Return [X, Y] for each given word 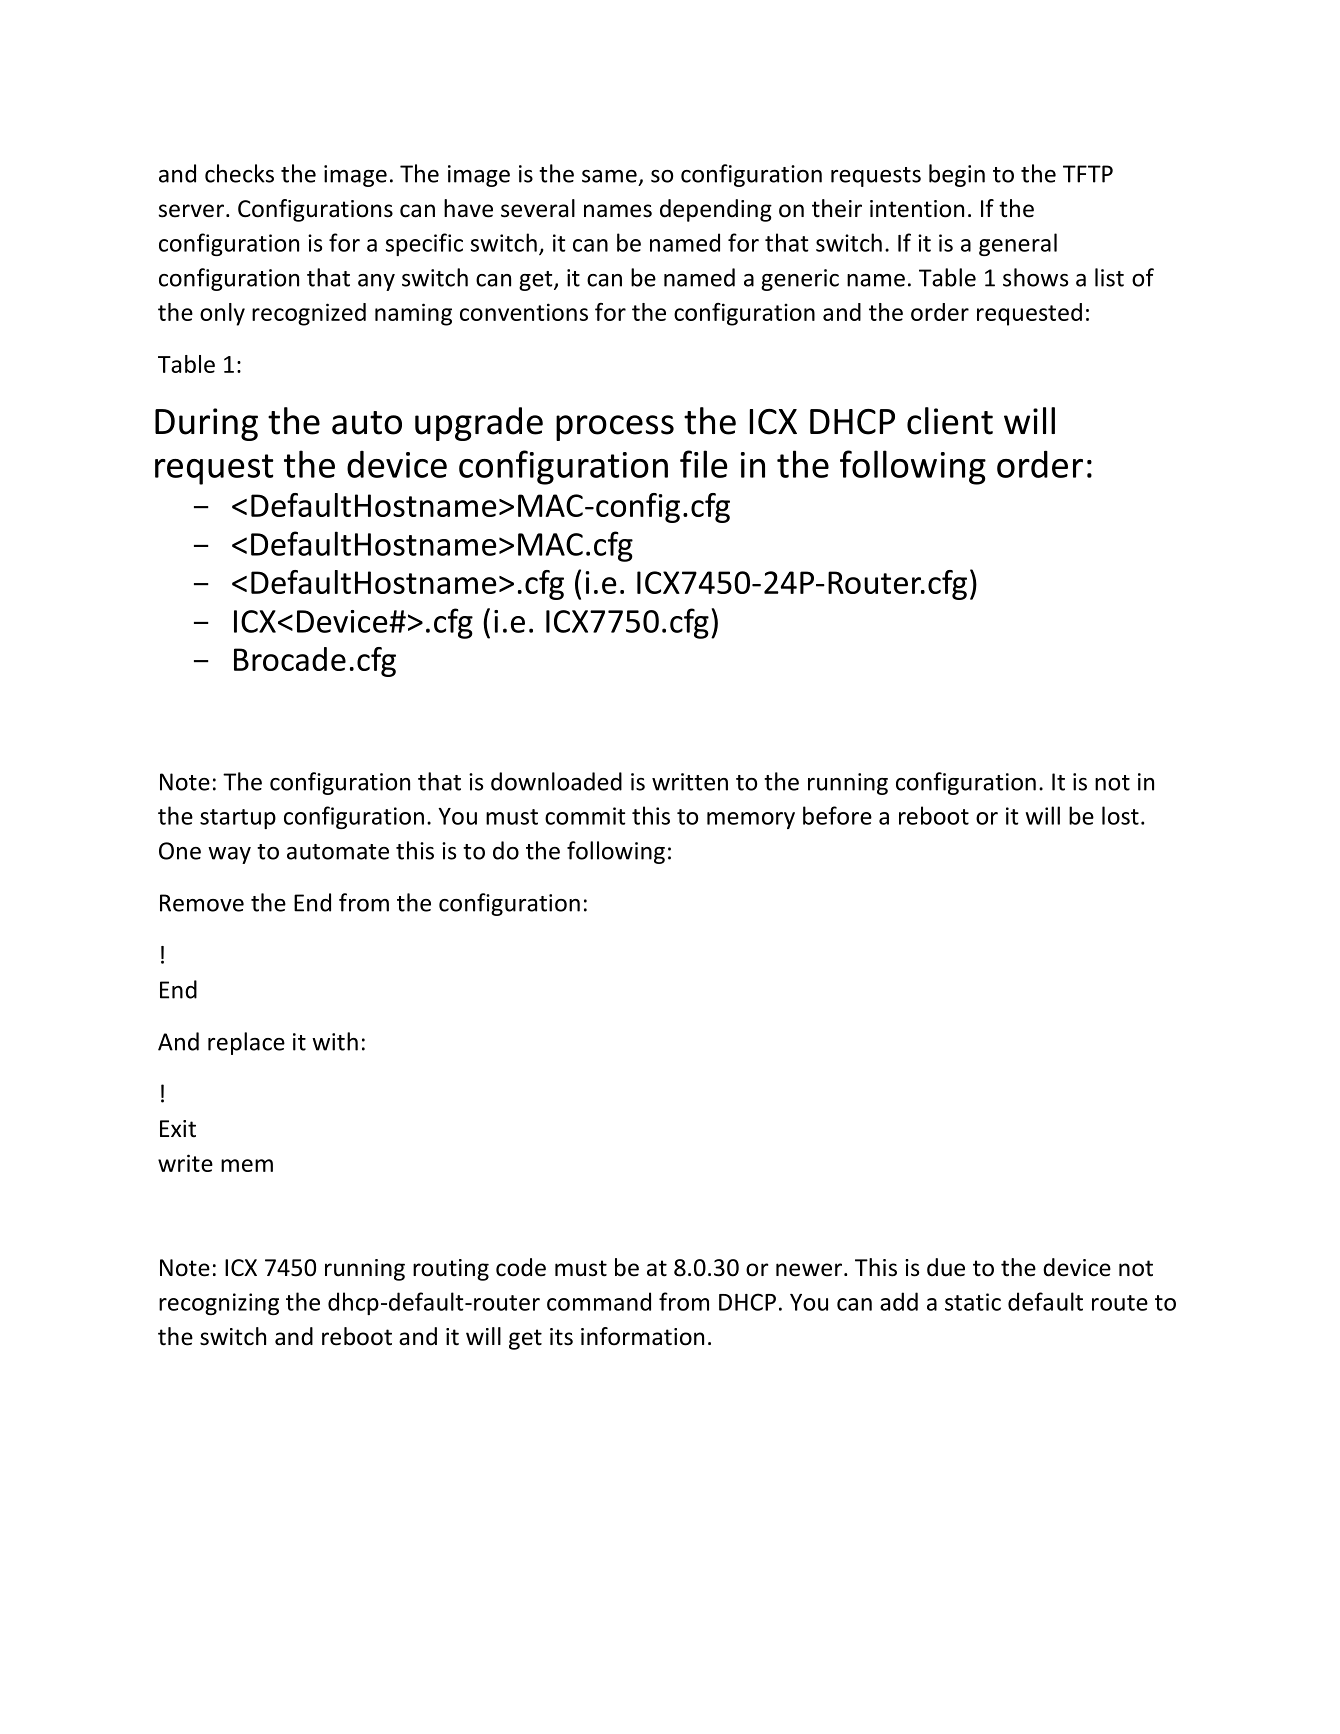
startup [238, 819]
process [615, 428]
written [690, 782]
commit [585, 816]
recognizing [219, 1304]
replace [246, 1043]
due [946, 1267]
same [609, 176]
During [206, 424]
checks [239, 173]
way [229, 855]
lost [1120, 815]
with [335, 1041]
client [950, 421]
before [837, 815]
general [1018, 244]
